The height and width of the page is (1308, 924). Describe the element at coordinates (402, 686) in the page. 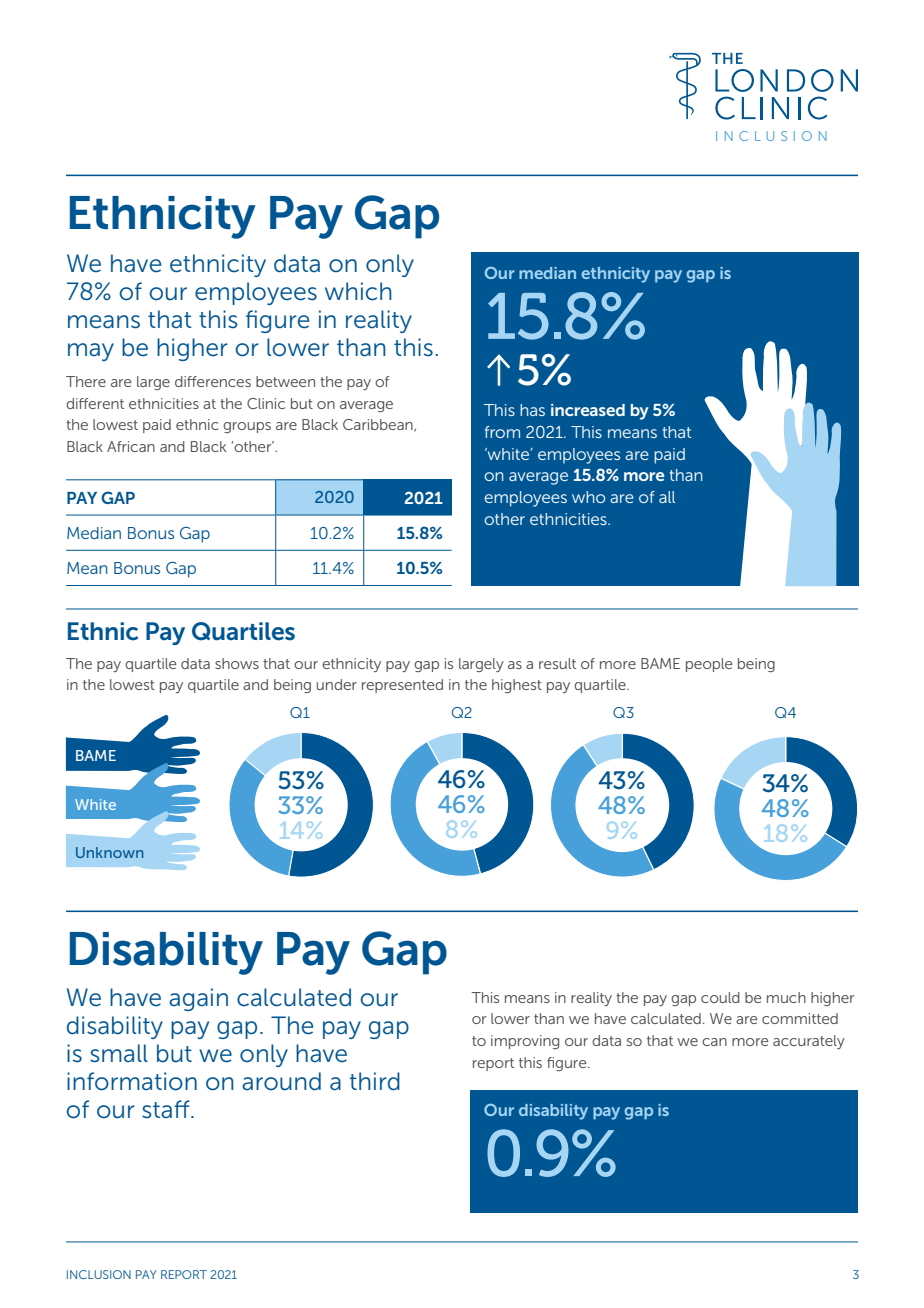

I see `represented` at that location.
